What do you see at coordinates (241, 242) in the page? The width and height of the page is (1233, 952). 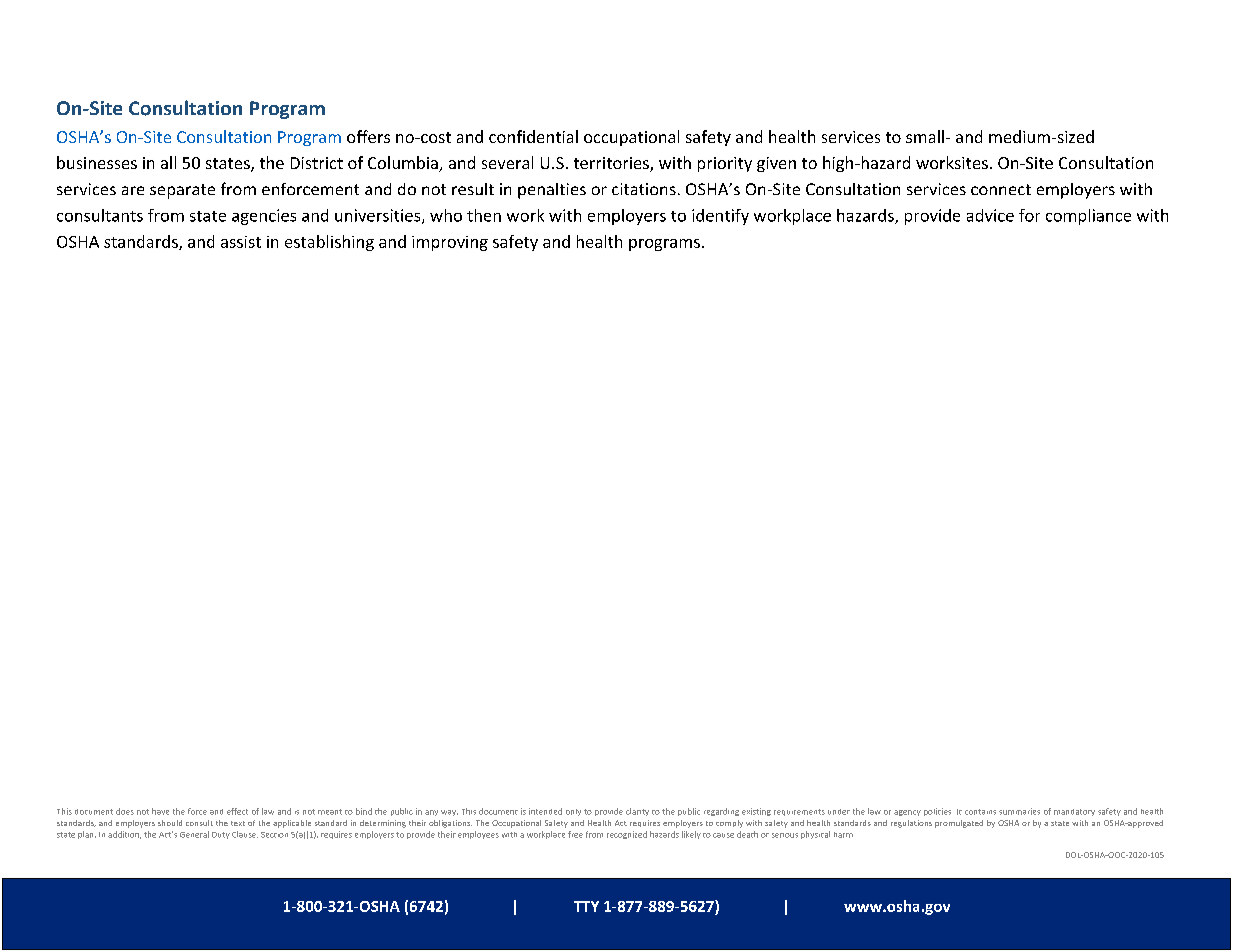 I see `assist` at bounding box center [241, 242].
